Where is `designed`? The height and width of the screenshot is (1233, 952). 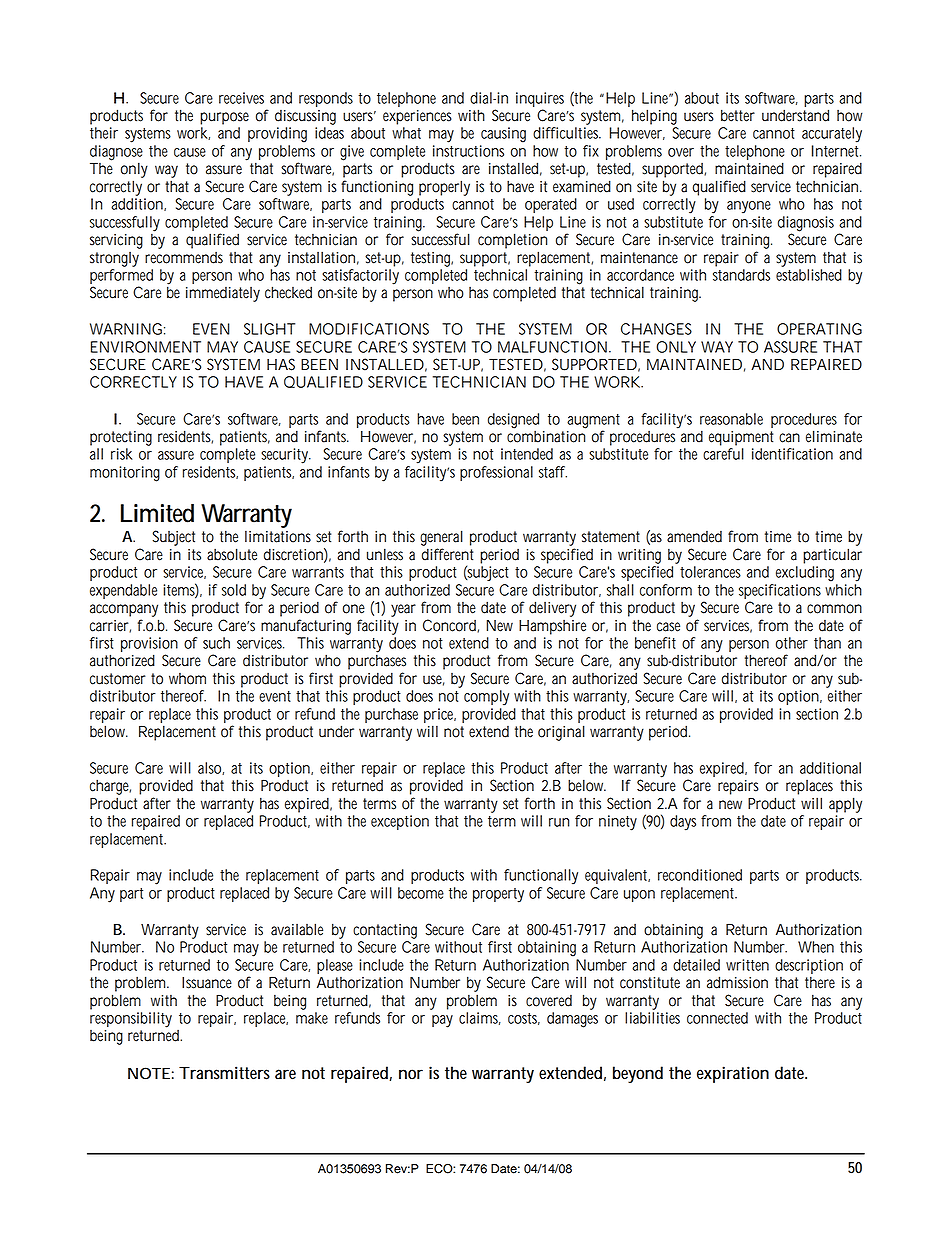 designed is located at coordinates (513, 421).
